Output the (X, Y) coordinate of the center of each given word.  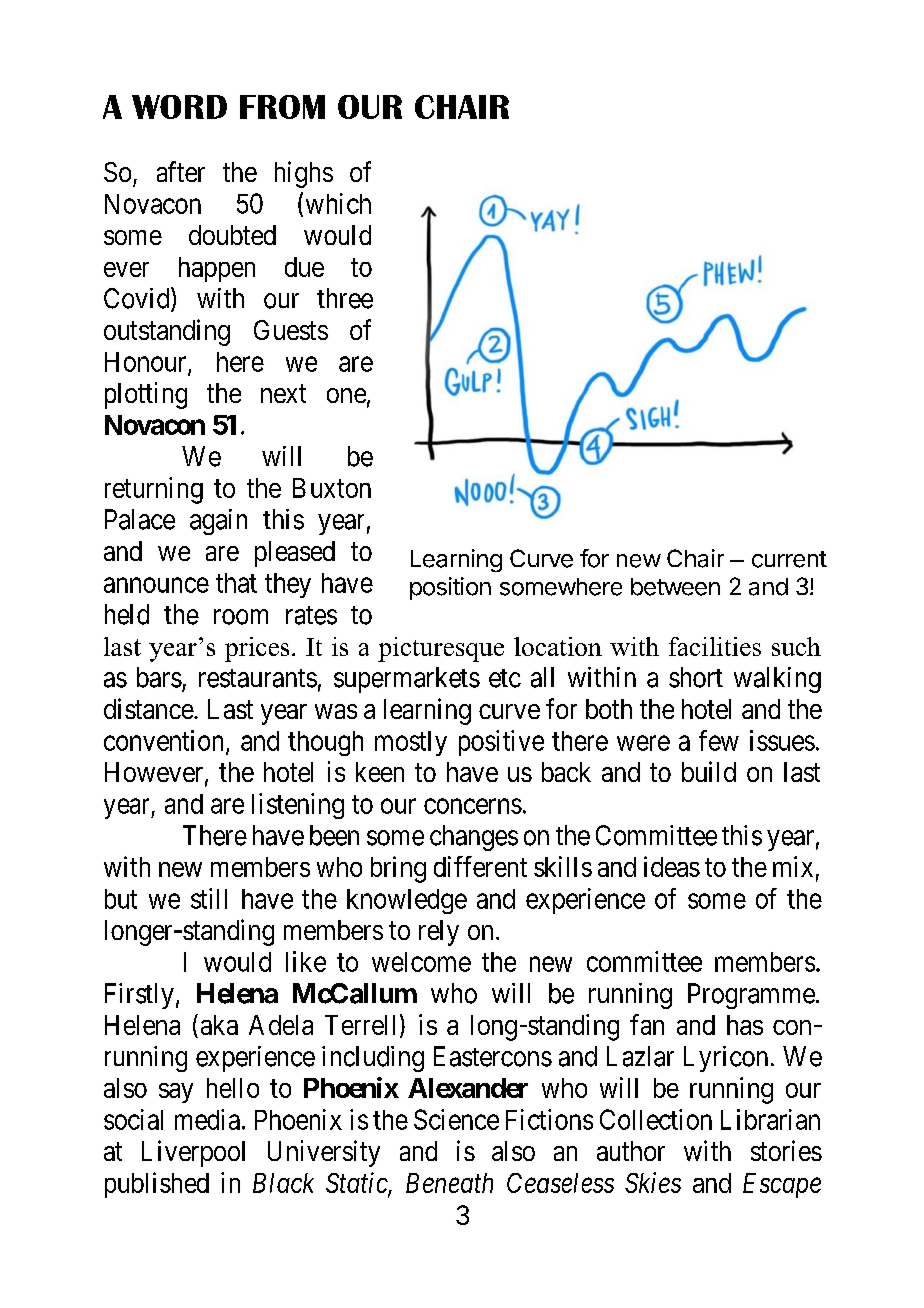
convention (165, 741)
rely (439, 933)
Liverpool (193, 1153)
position (450, 588)
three (345, 298)
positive (501, 743)
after (181, 171)
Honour (147, 363)
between (675, 587)
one (346, 395)
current (789, 559)
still (209, 898)
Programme (751, 996)
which (338, 203)
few (719, 740)
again (218, 522)
